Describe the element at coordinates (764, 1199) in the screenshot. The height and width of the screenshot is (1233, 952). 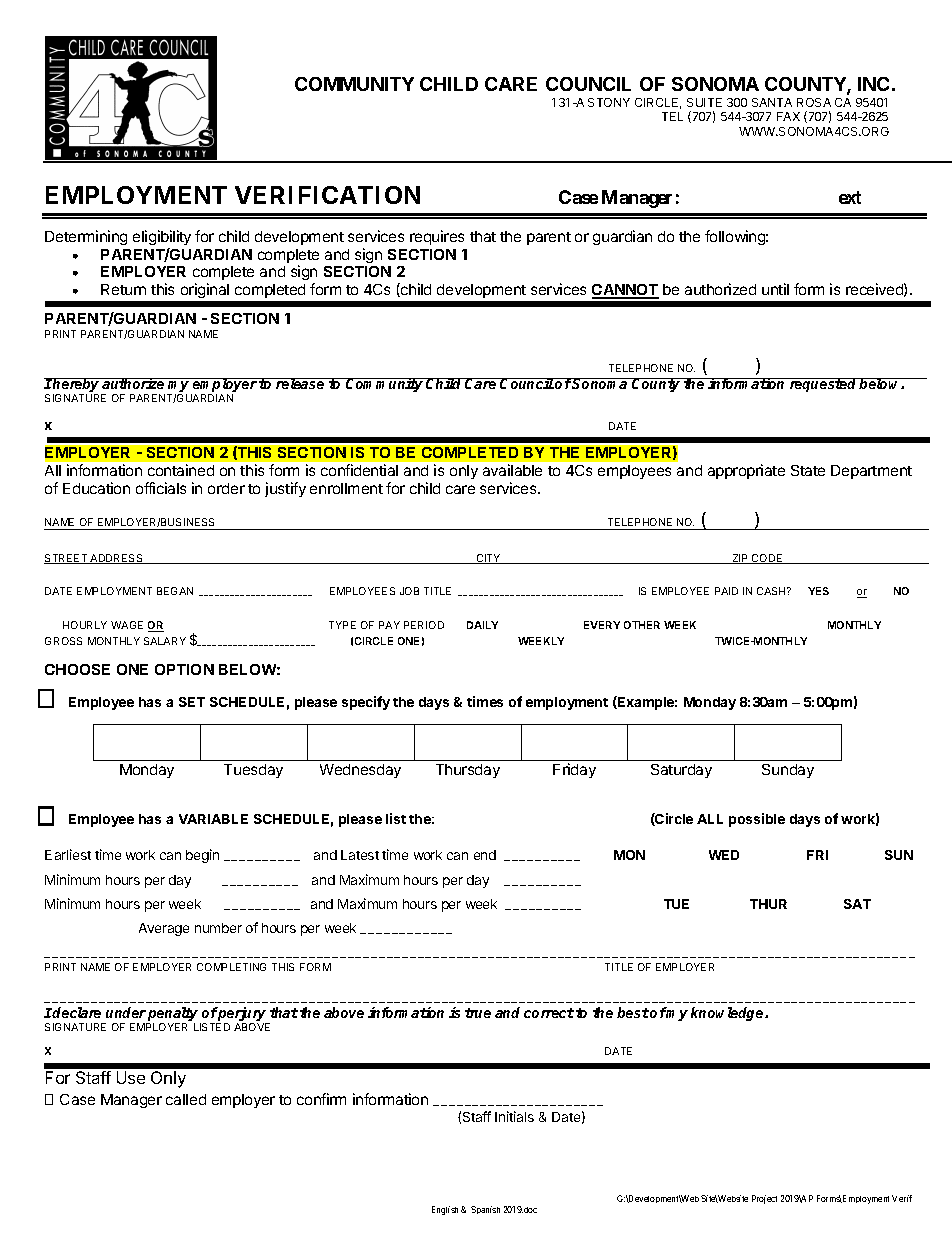
I see `Project` at that location.
